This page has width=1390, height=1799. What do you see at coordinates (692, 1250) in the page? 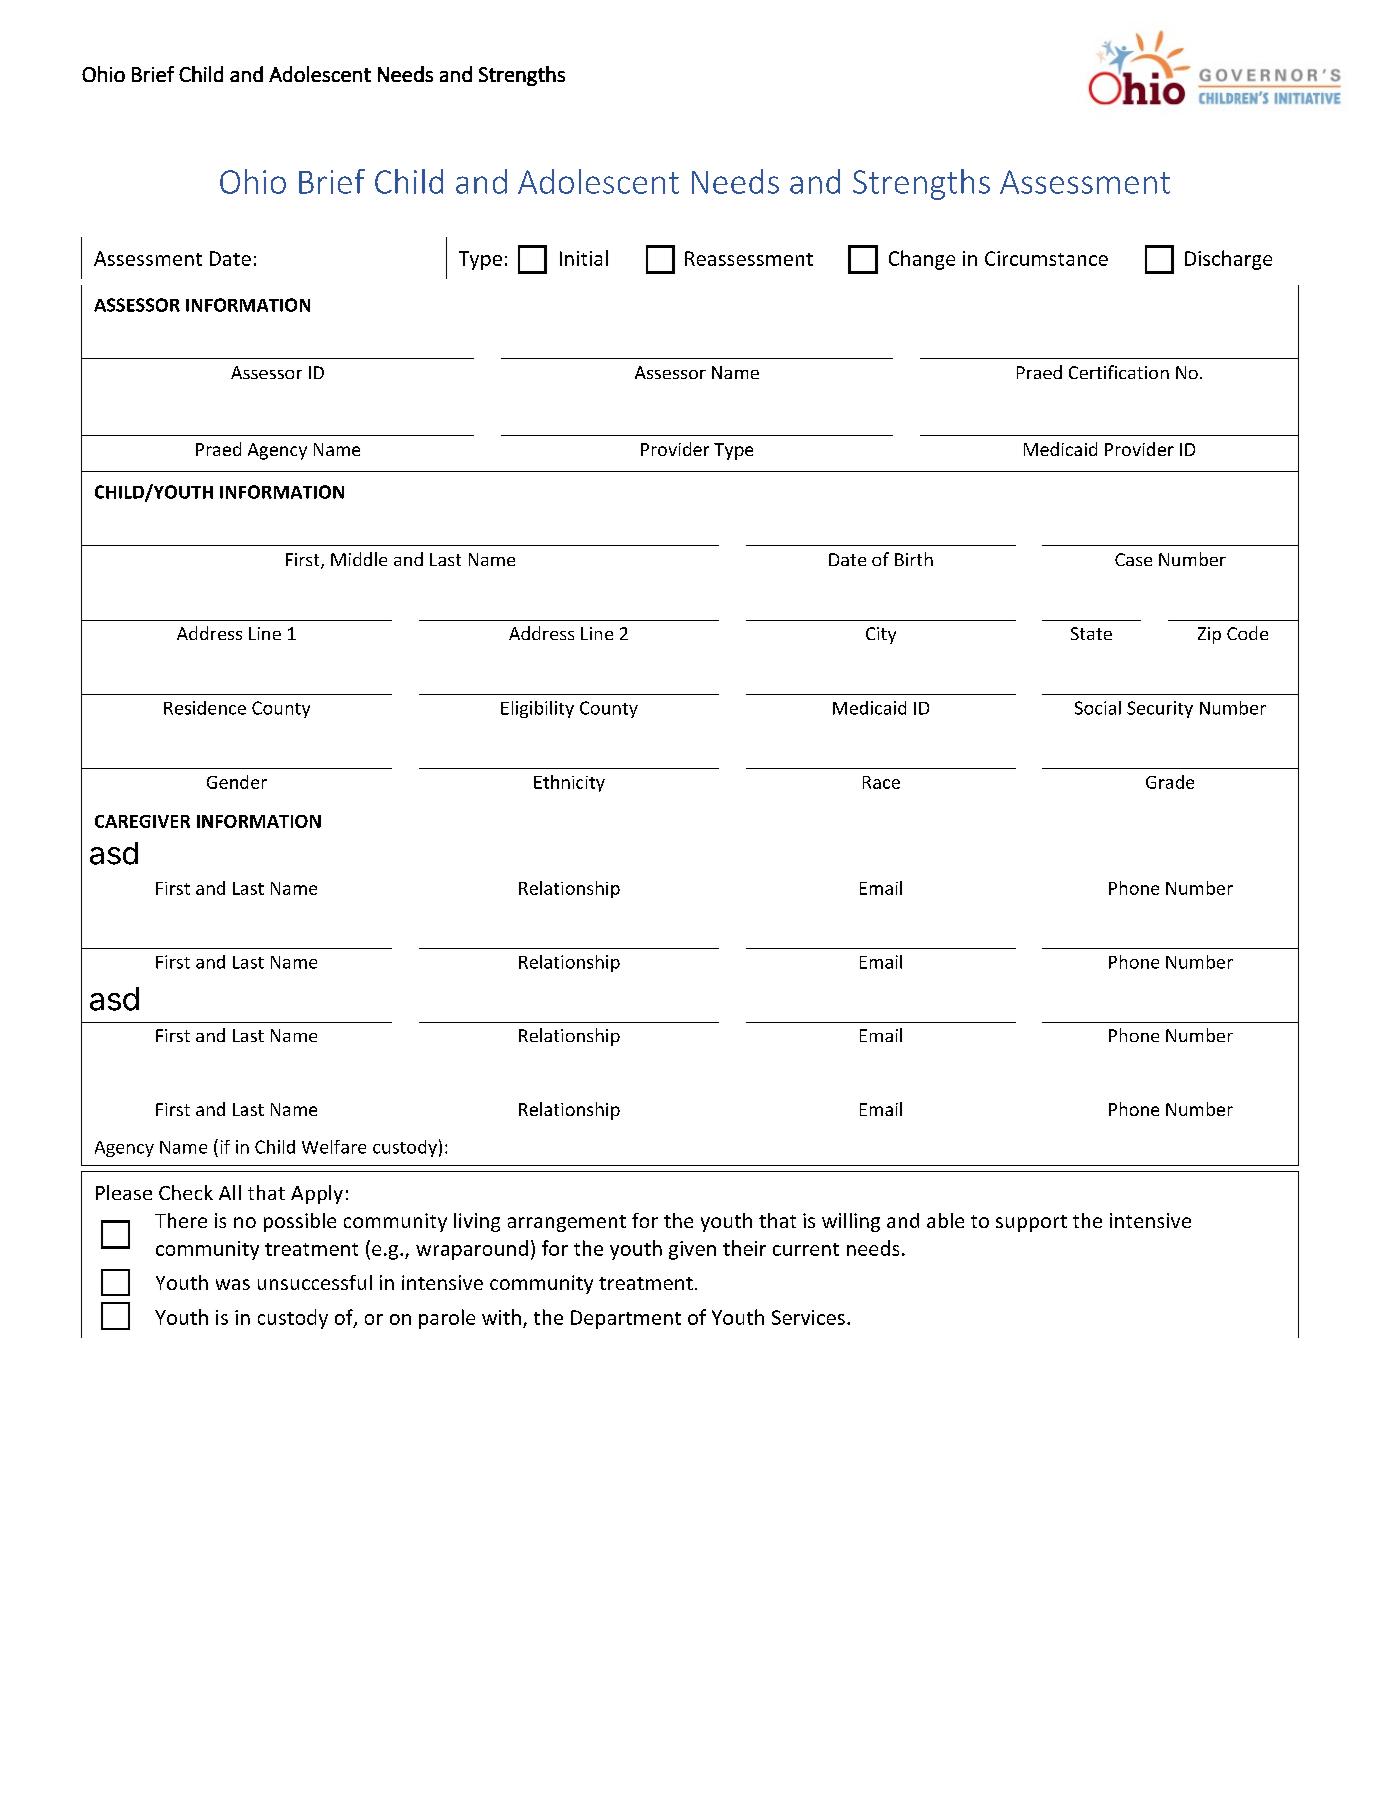
I see `given` at bounding box center [692, 1250].
